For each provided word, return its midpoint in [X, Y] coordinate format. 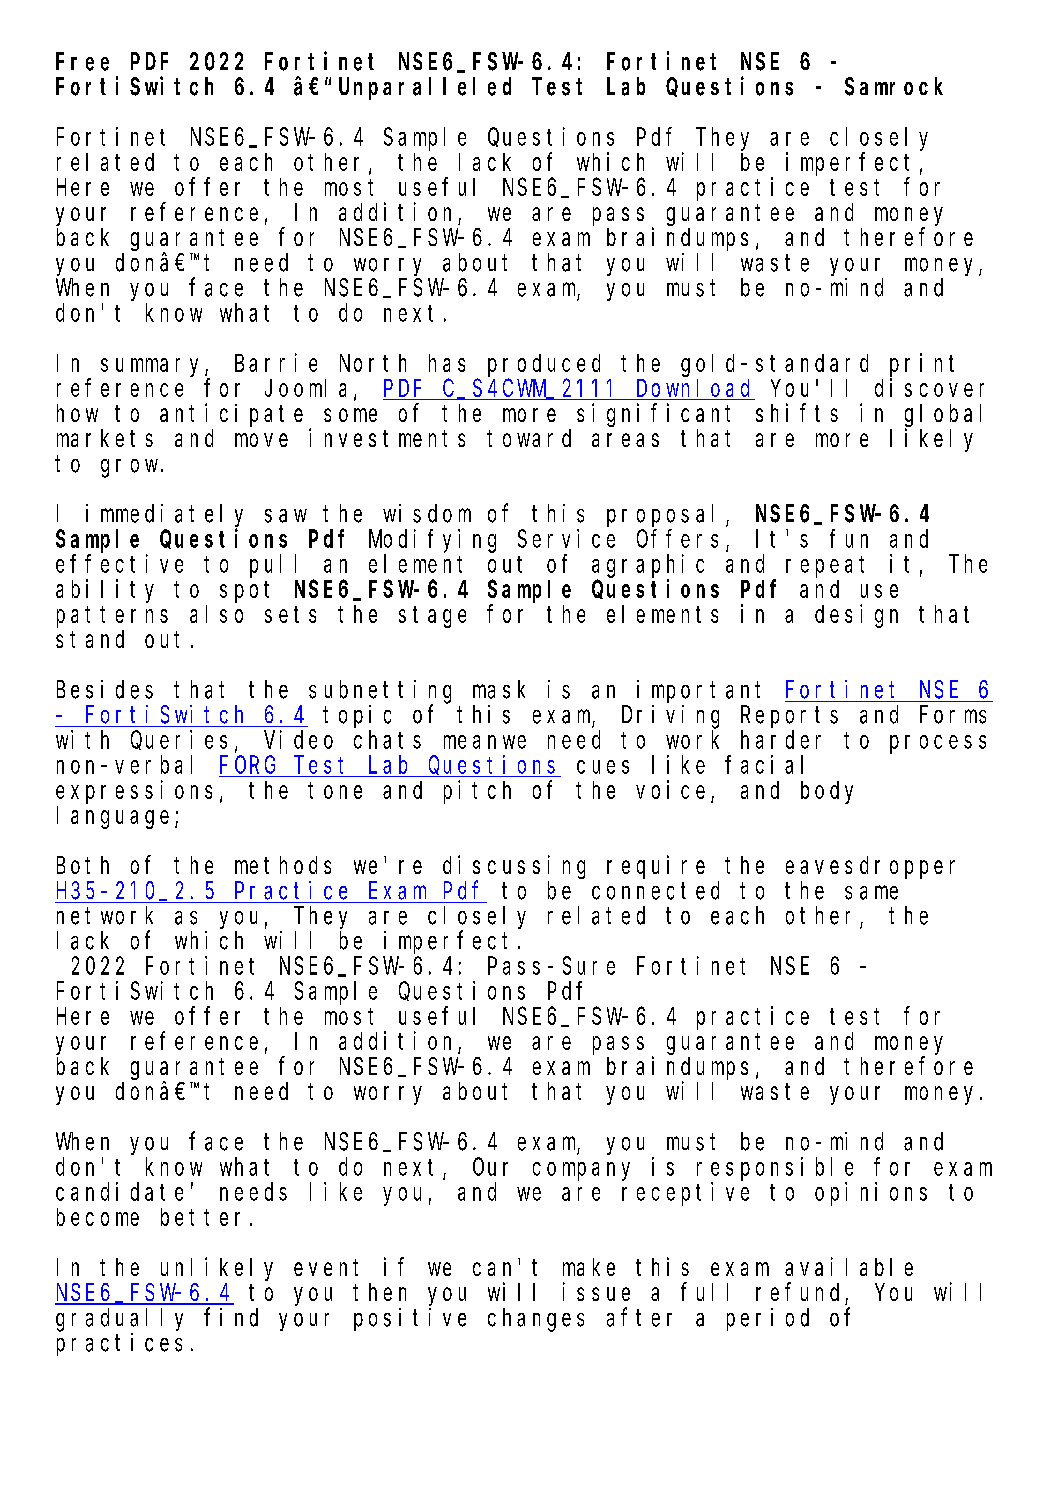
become [98, 1217]
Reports [789, 717]
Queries [179, 740]
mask [499, 689]
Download [694, 389]
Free [82, 62]
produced [544, 365]
